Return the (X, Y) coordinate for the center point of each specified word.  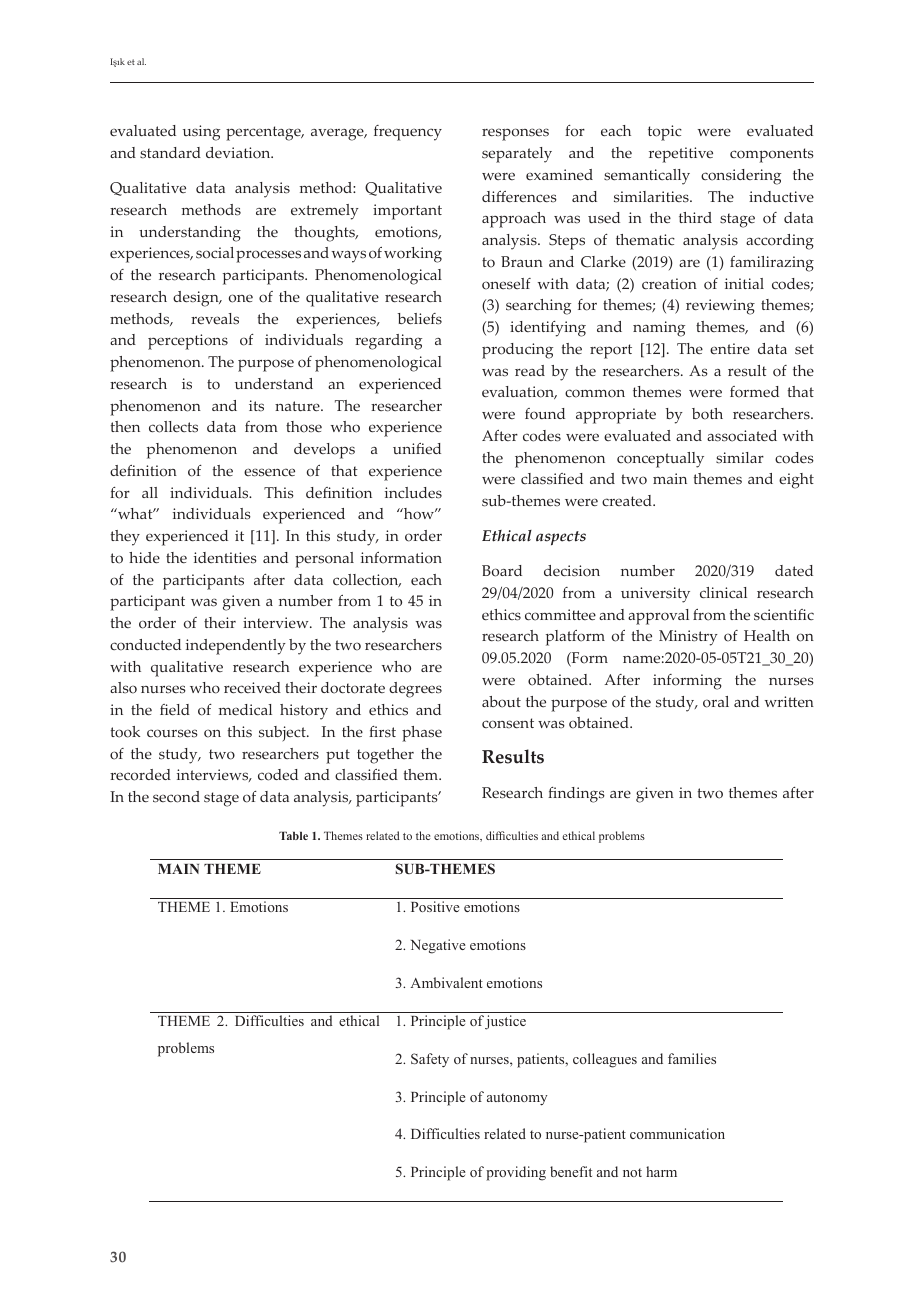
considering (741, 177)
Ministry (688, 638)
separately (517, 155)
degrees (415, 690)
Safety (430, 1060)
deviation (239, 153)
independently (236, 647)
